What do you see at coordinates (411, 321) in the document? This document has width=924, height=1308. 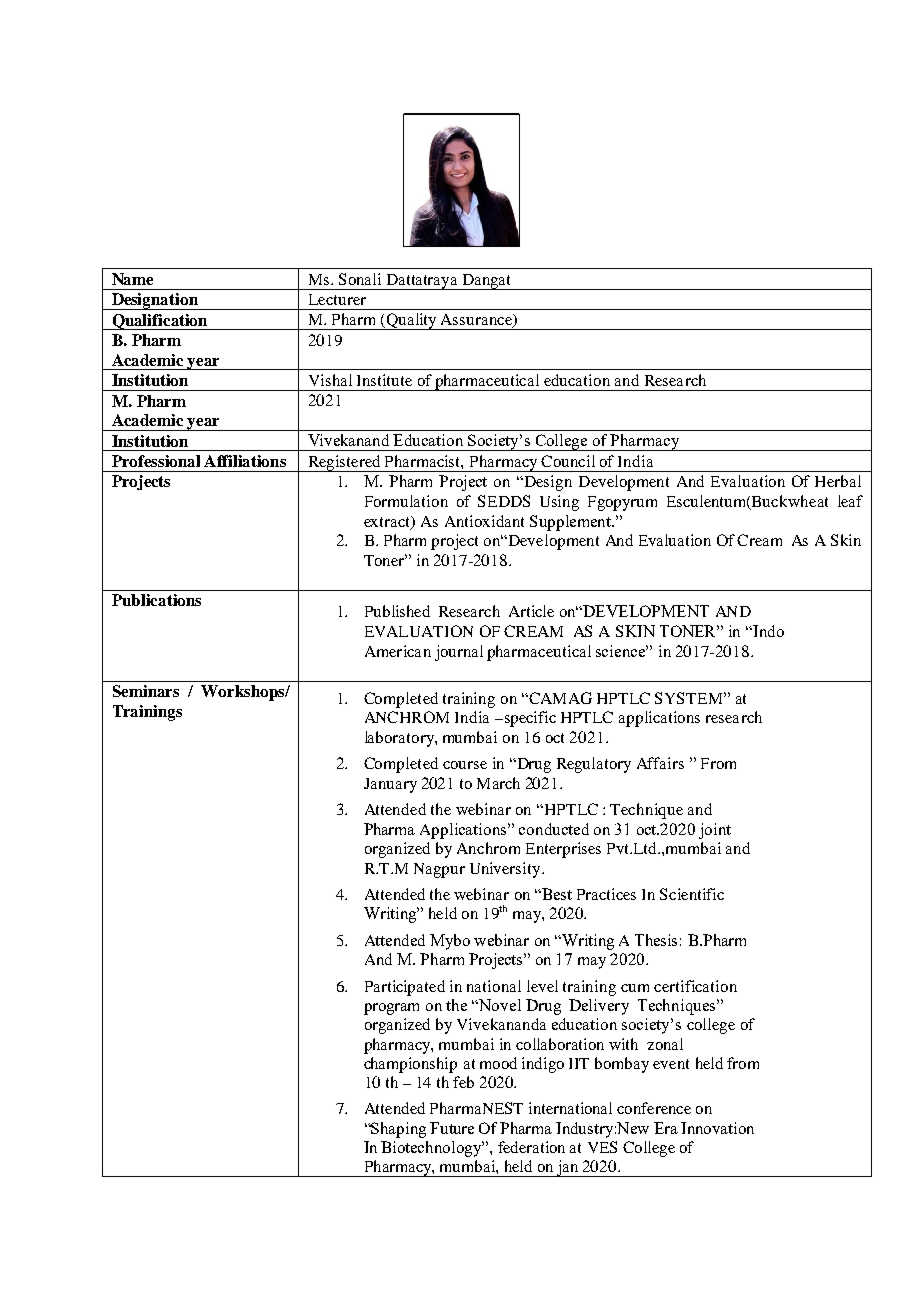 I see `Quality` at bounding box center [411, 321].
